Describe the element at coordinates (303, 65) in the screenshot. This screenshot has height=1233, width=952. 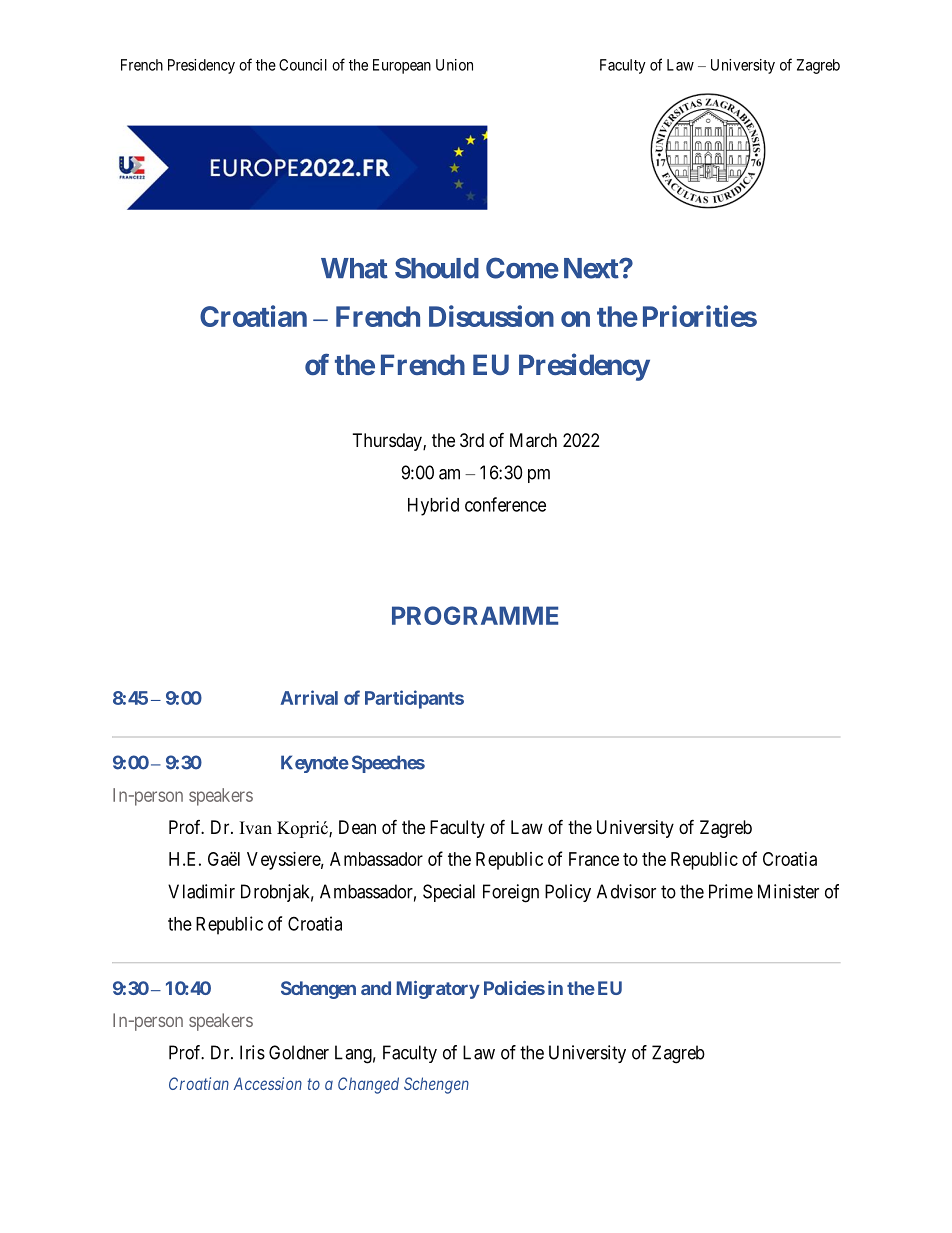
I see `Council` at that location.
